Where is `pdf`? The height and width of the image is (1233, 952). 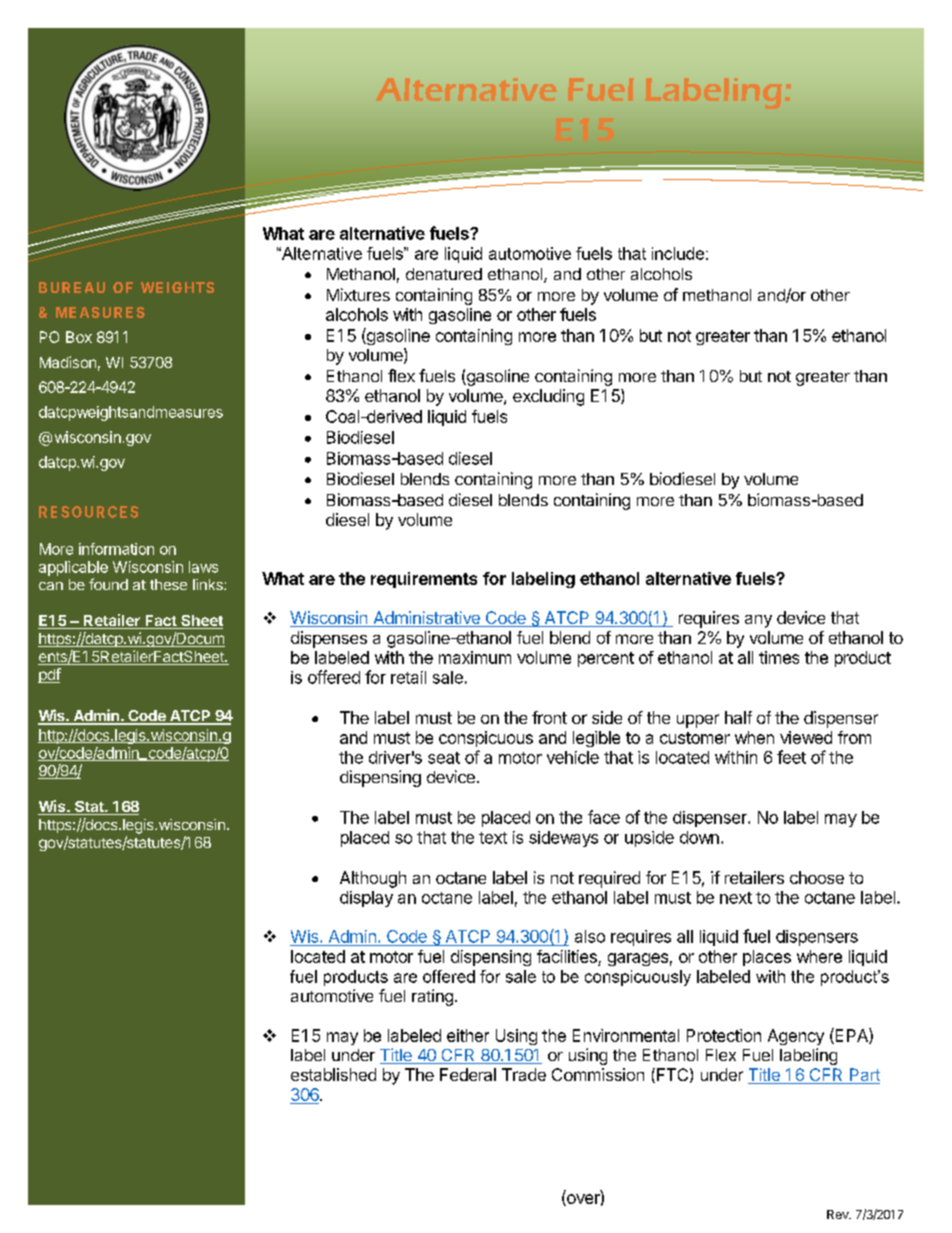 pdf is located at coordinates (49, 675).
